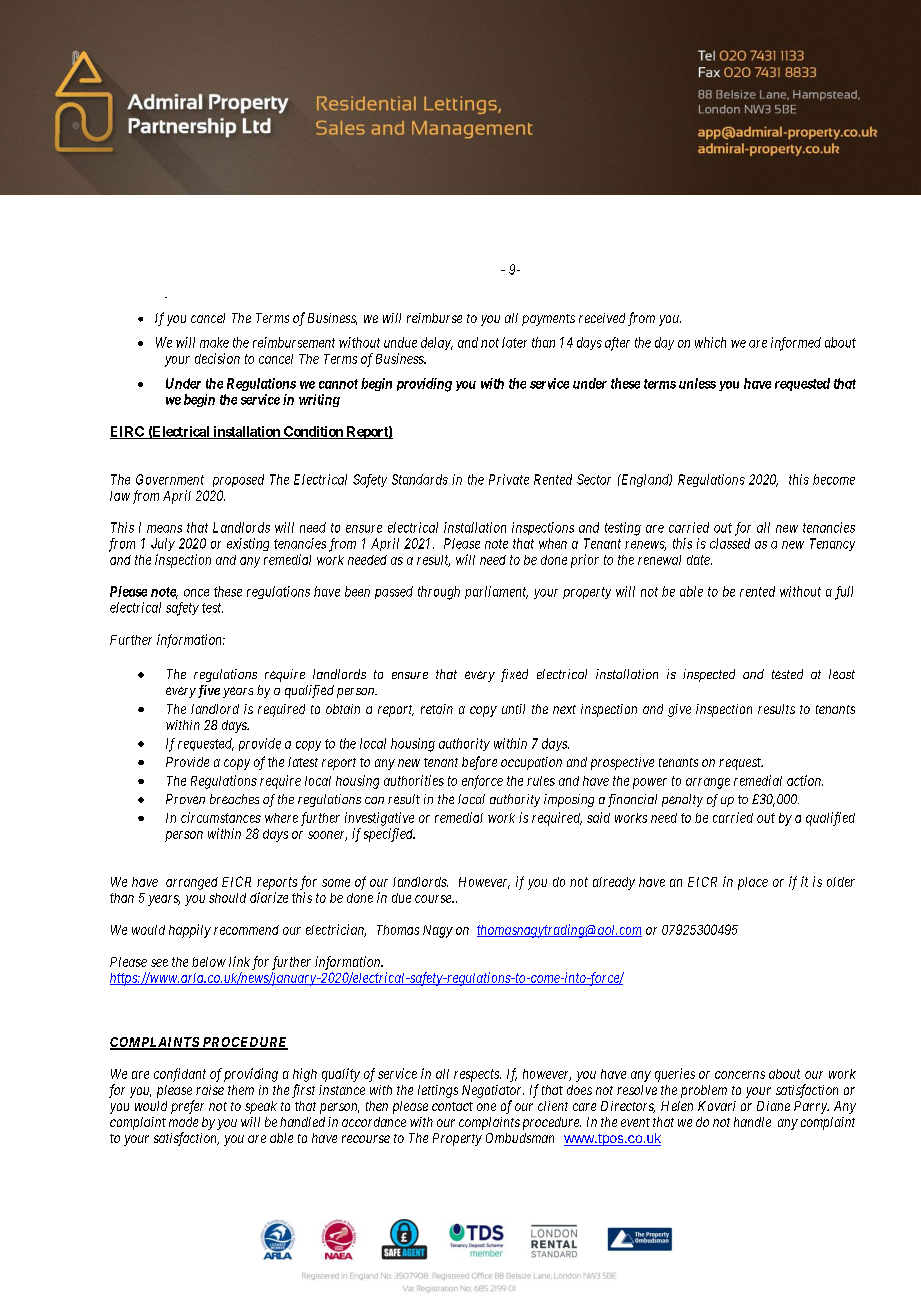  What do you see at coordinates (187, 1107) in the screenshot?
I see `prefer` at bounding box center [187, 1107].
